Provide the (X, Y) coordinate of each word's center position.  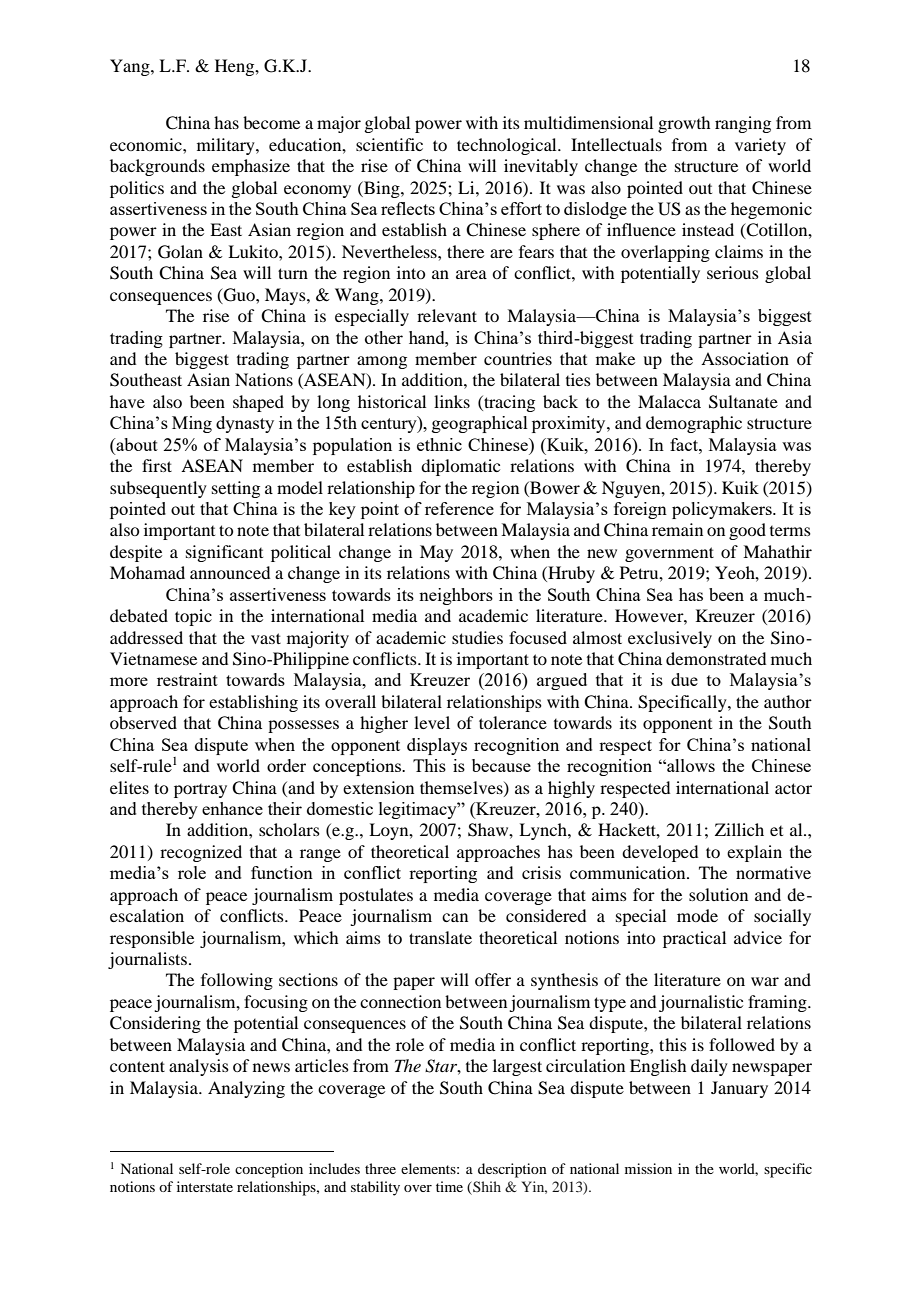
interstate (205, 1186)
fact (685, 444)
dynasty (245, 424)
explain (754, 853)
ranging (743, 124)
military (227, 146)
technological (508, 146)
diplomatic (460, 467)
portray (200, 791)
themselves (462, 788)
